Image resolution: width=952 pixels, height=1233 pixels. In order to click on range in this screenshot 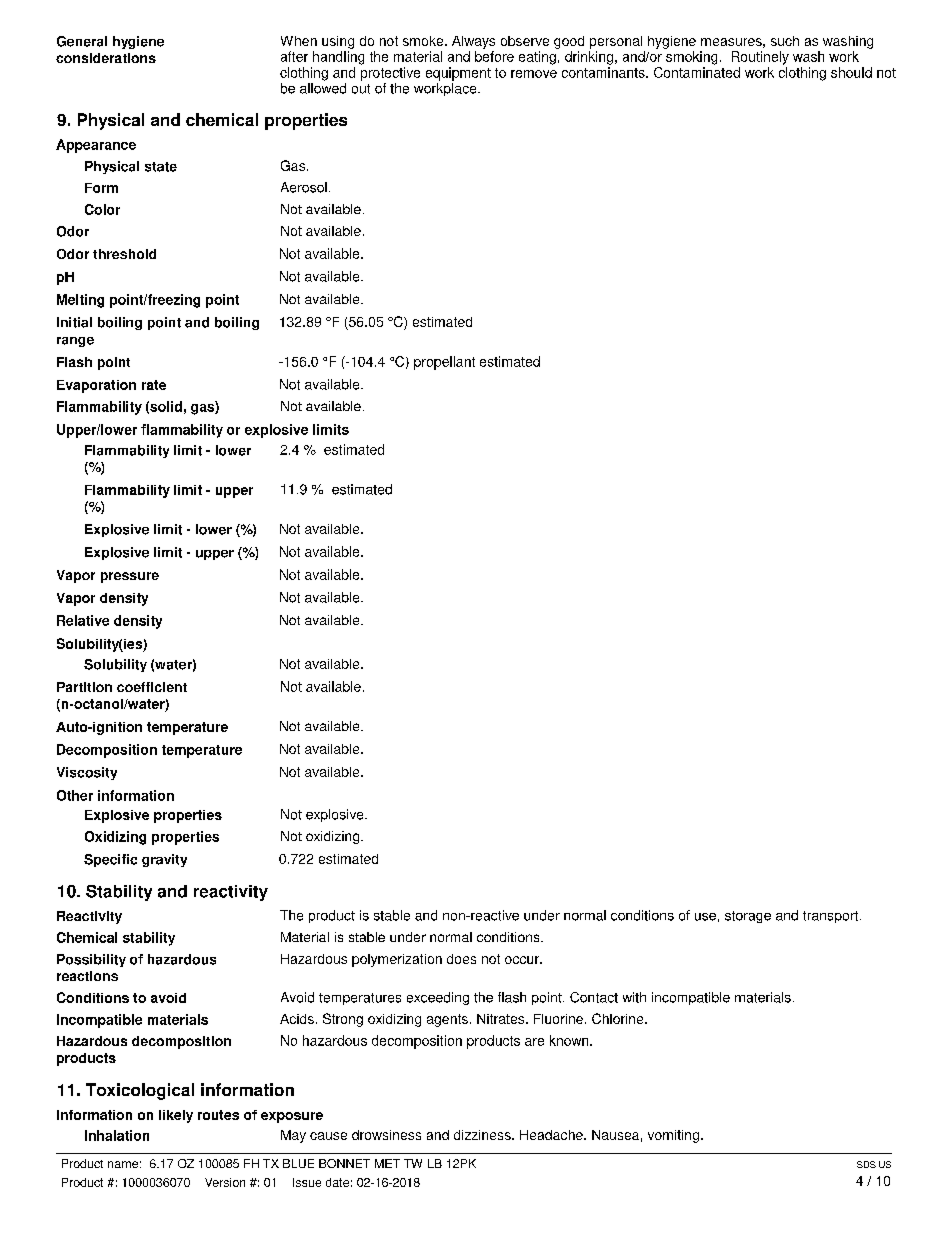, I will do `click(75, 342)`.
